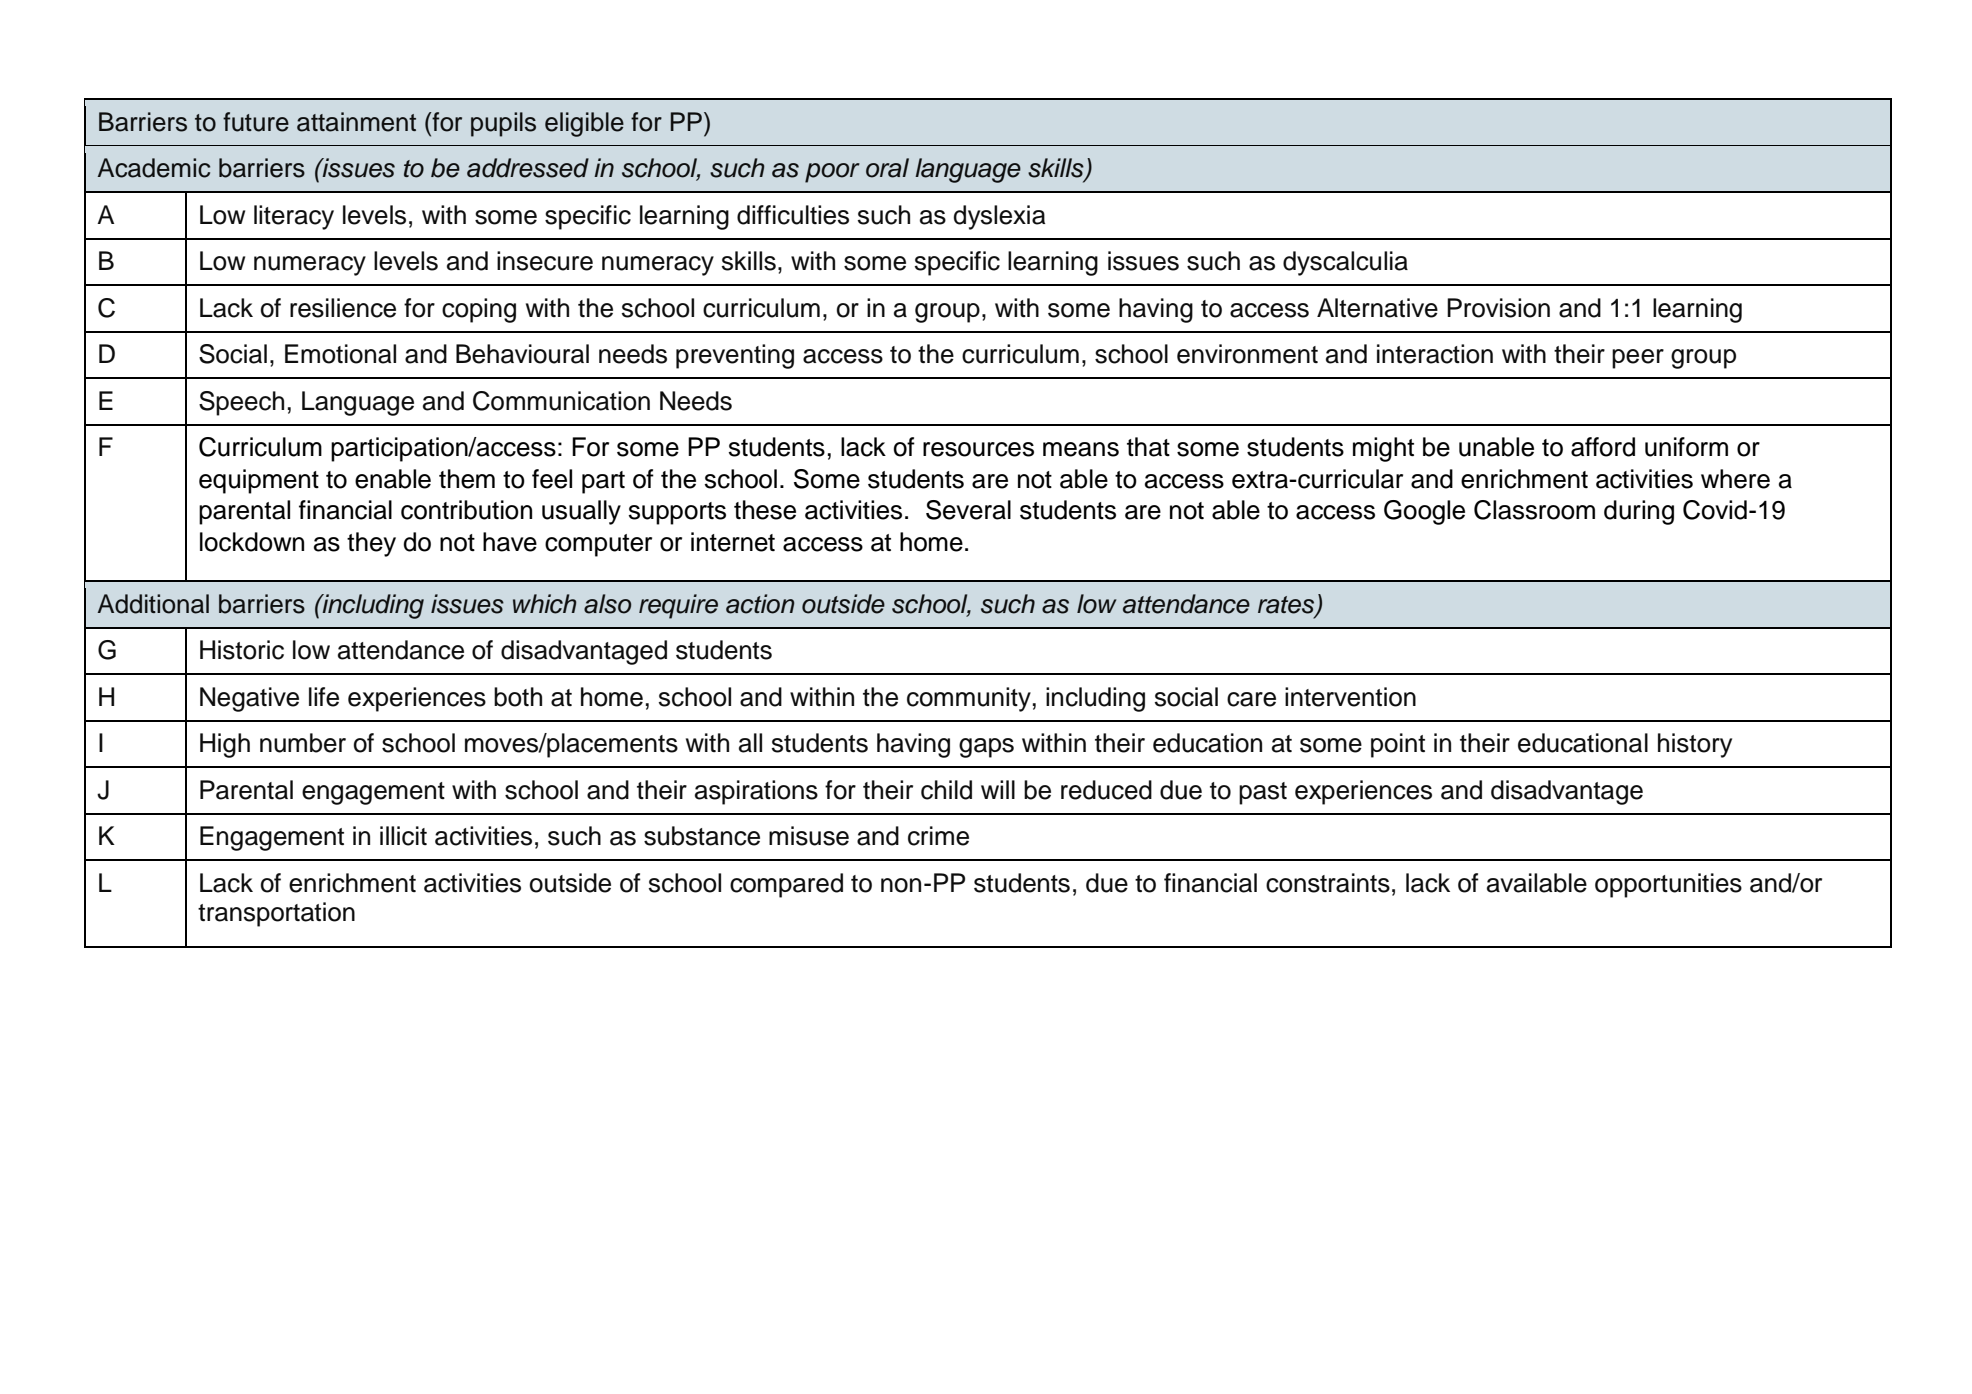  What do you see at coordinates (1345, 263) in the document?
I see `dyscalculia` at bounding box center [1345, 263].
